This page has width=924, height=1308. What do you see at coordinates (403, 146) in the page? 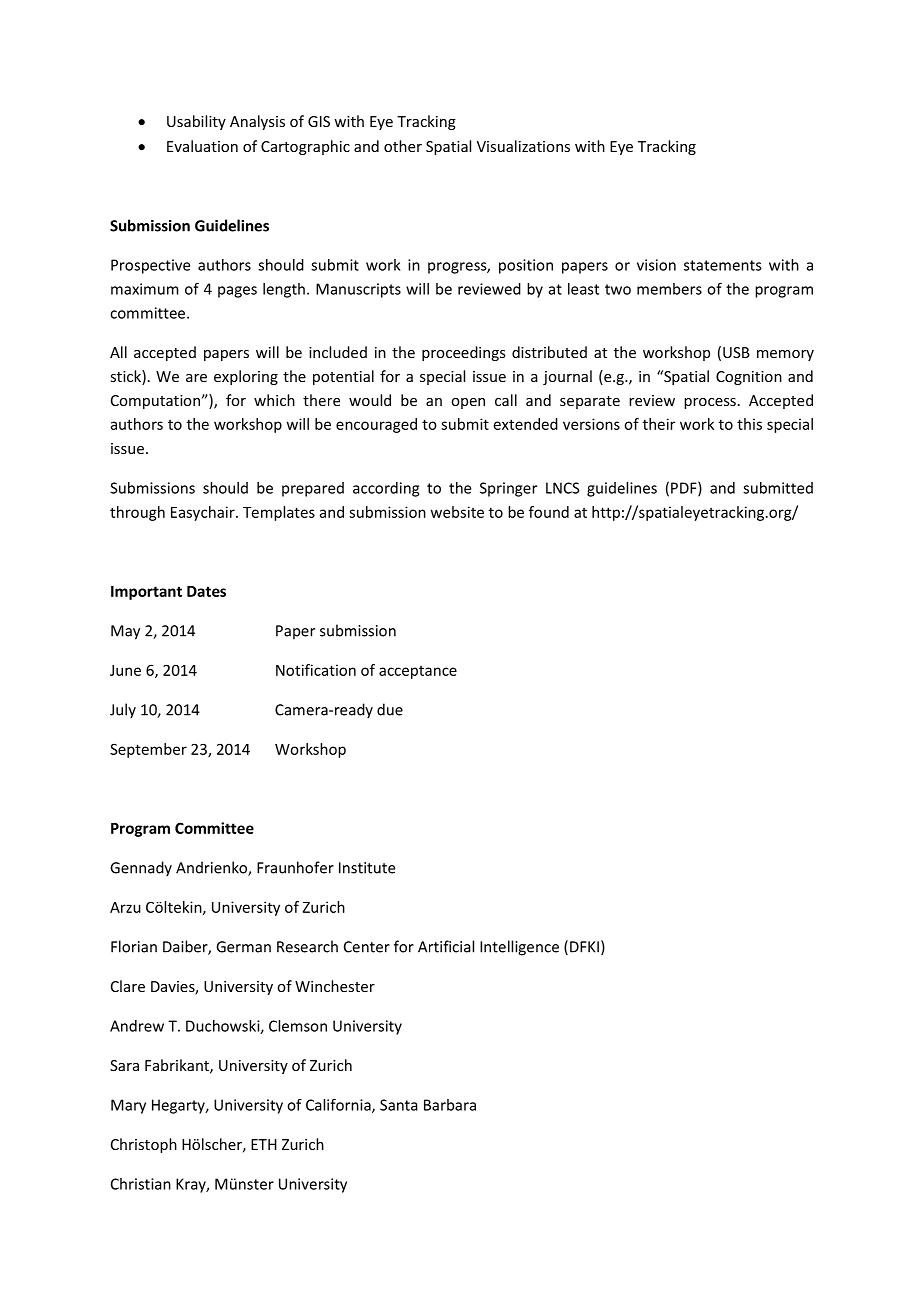
I see `other` at bounding box center [403, 146].
